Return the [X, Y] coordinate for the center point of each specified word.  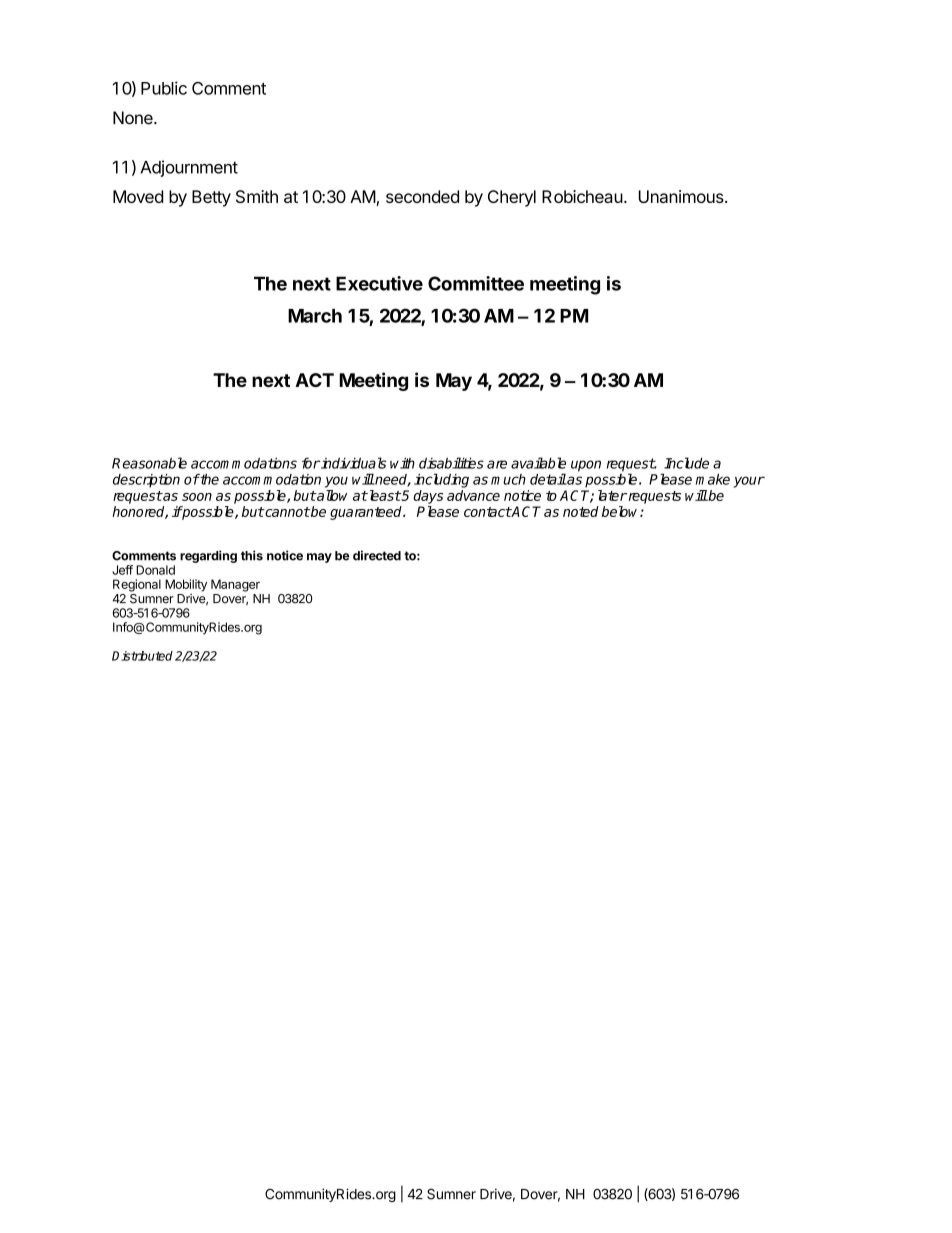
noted [581, 511]
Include [686, 463]
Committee [476, 283]
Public [164, 88]
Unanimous [682, 196]
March [315, 316]
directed [377, 555]
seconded [422, 196]
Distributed [142, 656]
